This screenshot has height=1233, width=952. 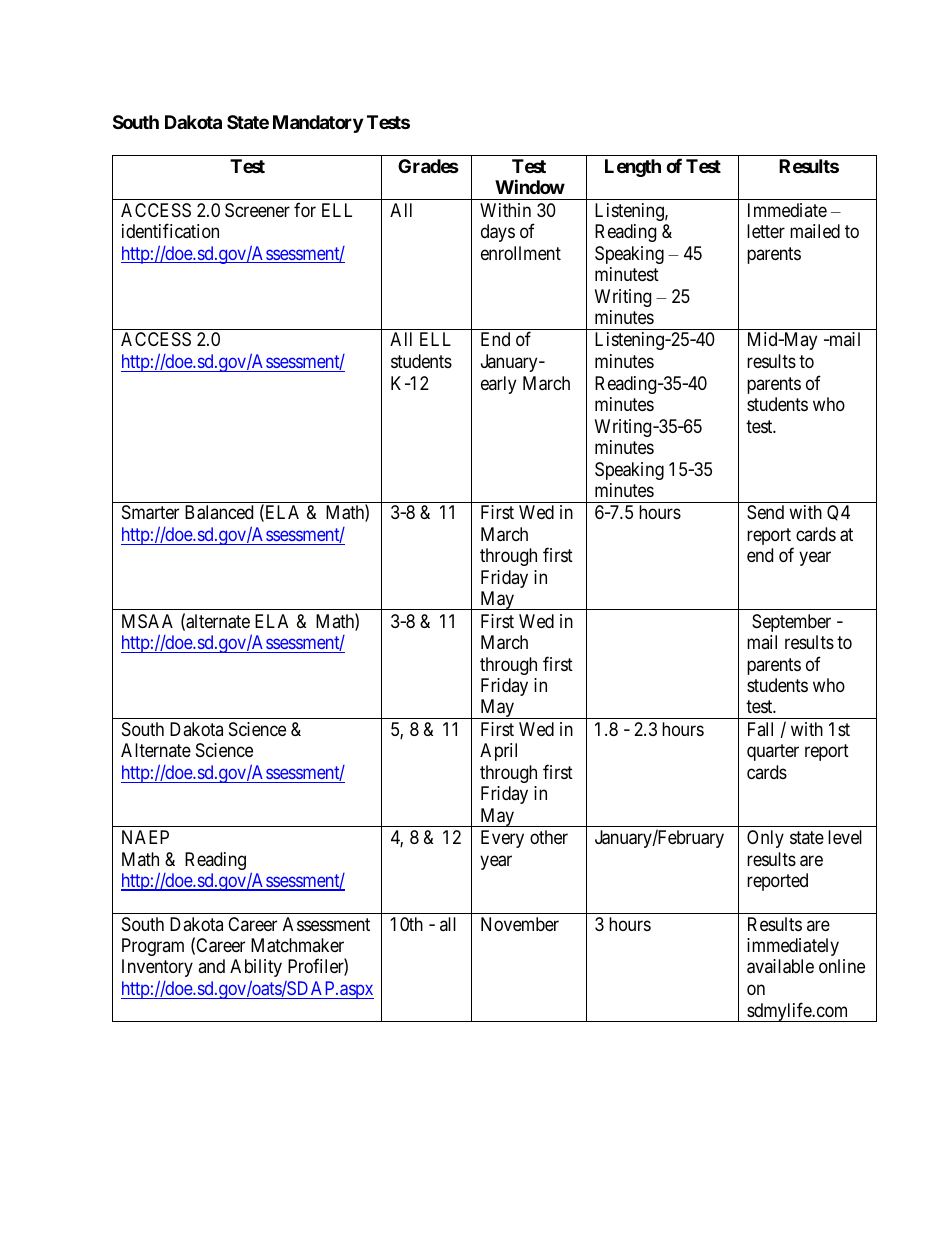 What do you see at coordinates (498, 233) in the screenshot?
I see `days` at bounding box center [498, 233].
